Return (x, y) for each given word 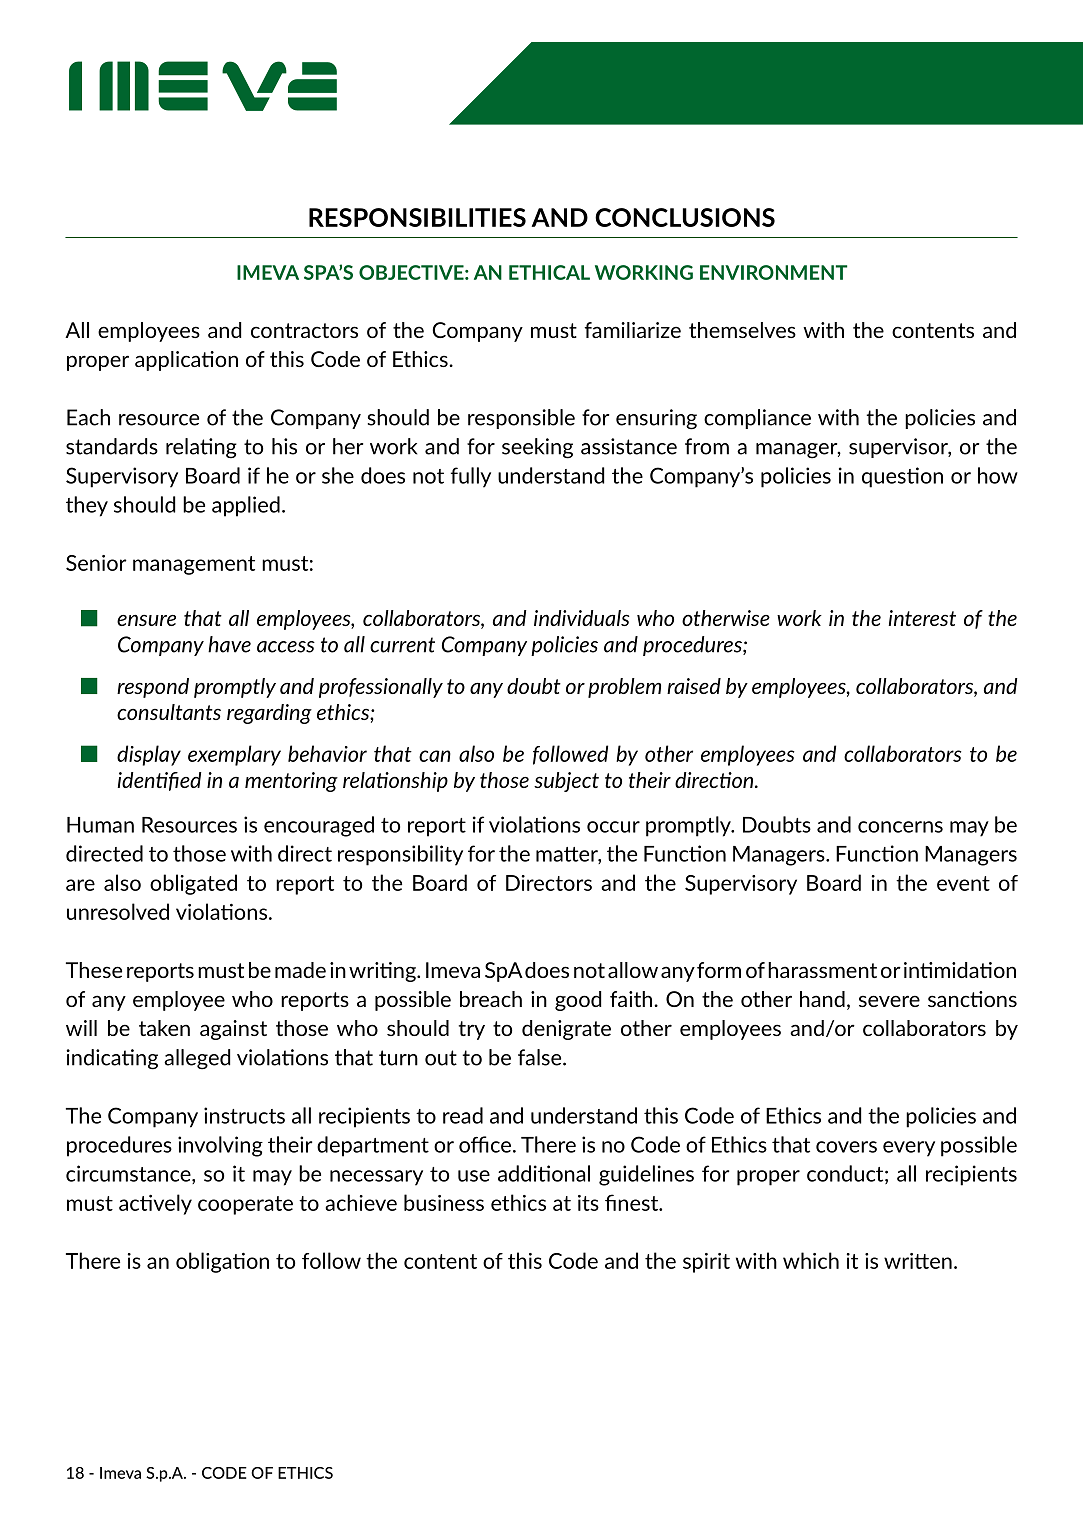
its (588, 1203)
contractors (304, 330)
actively (155, 1204)
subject (566, 782)
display (149, 755)
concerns (900, 827)
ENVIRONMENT (773, 272)
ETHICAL (549, 272)
